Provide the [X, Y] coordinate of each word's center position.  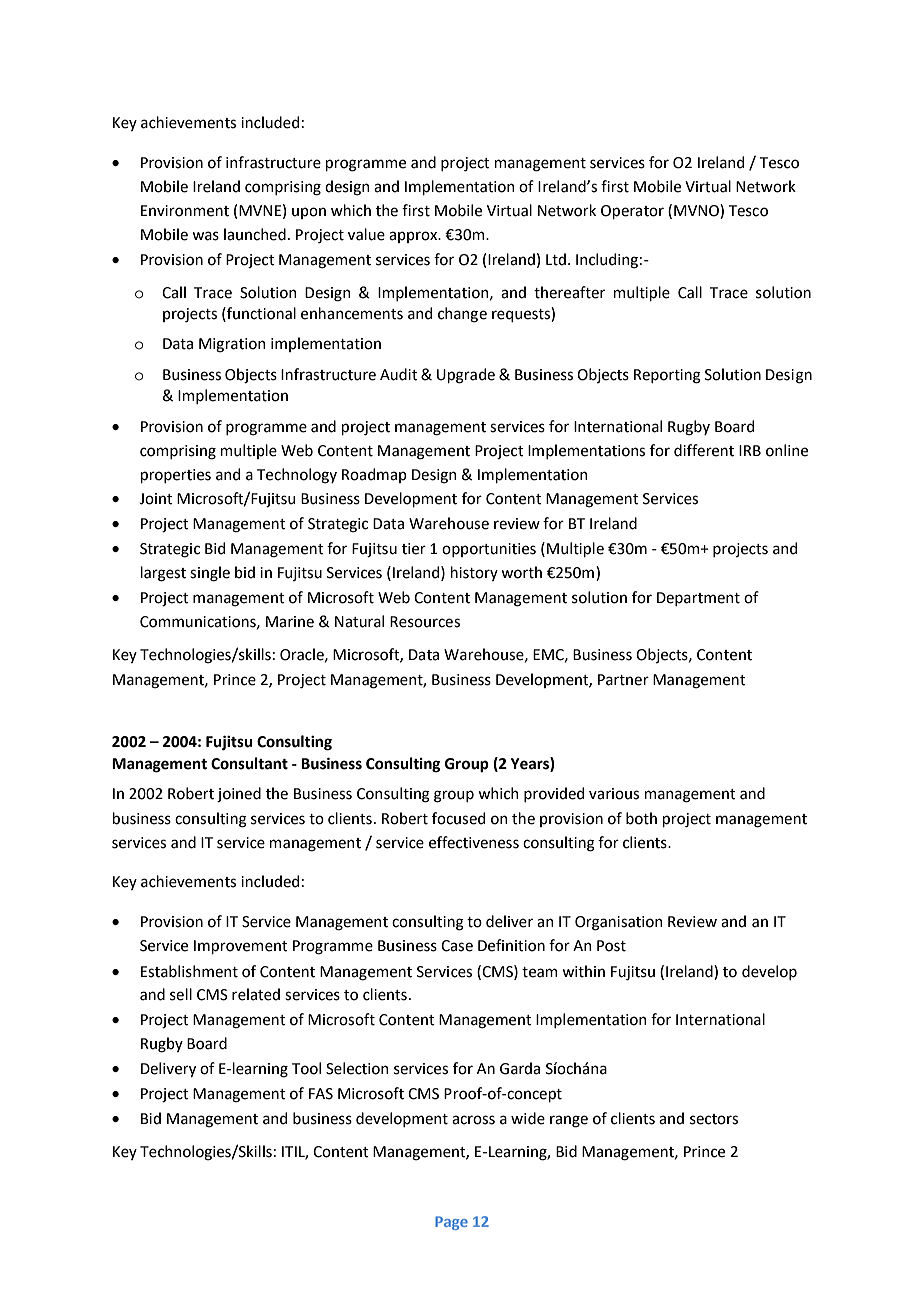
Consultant [249, 763]
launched [255, 234]
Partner [623, 680]
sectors [714, 1119]
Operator [632, 212]
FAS [321, 1094]
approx [414, 237]
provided [554, 794]
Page [451, 1223]
